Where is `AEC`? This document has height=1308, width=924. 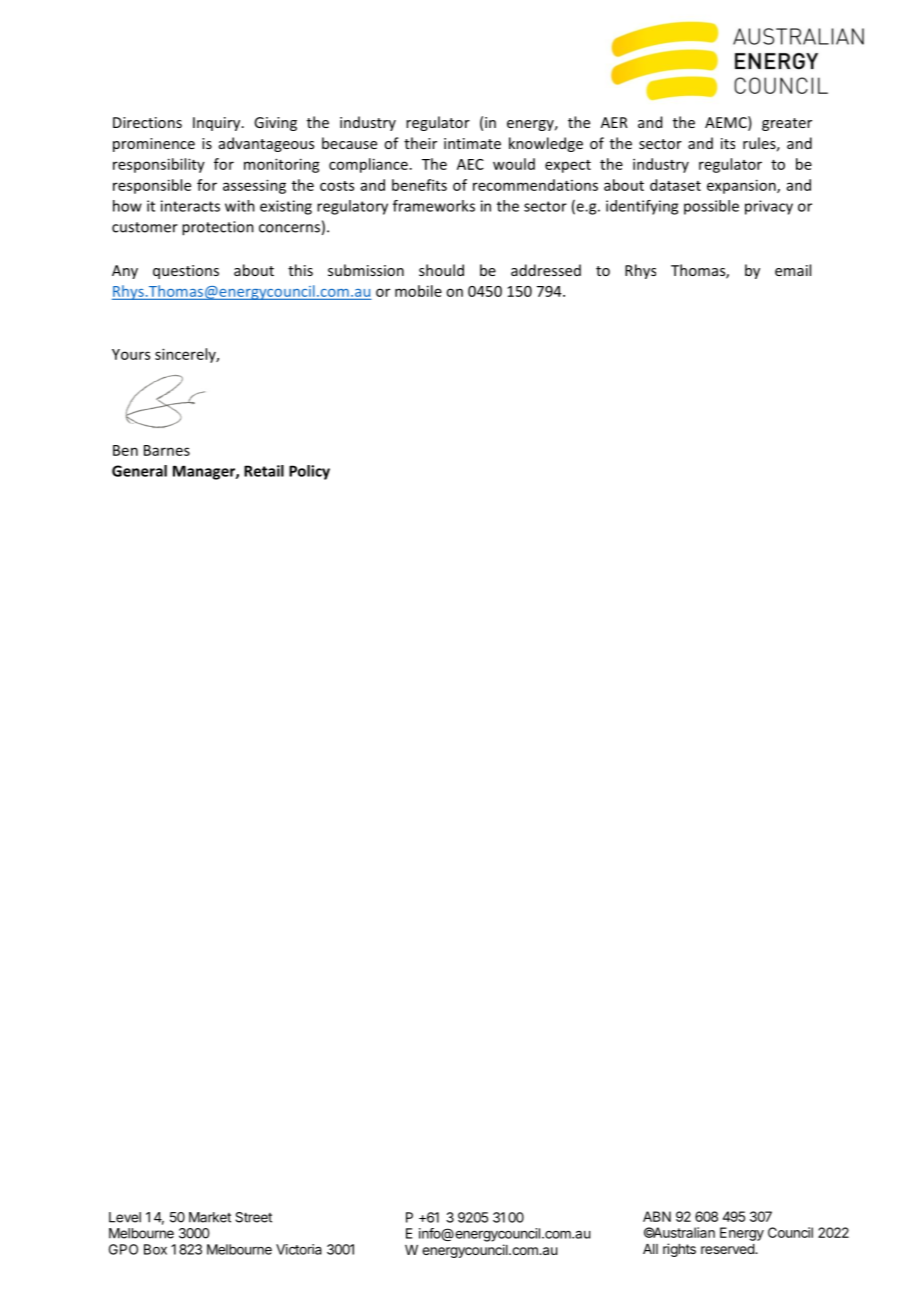
AEC is located at coordinates (470, 164).
